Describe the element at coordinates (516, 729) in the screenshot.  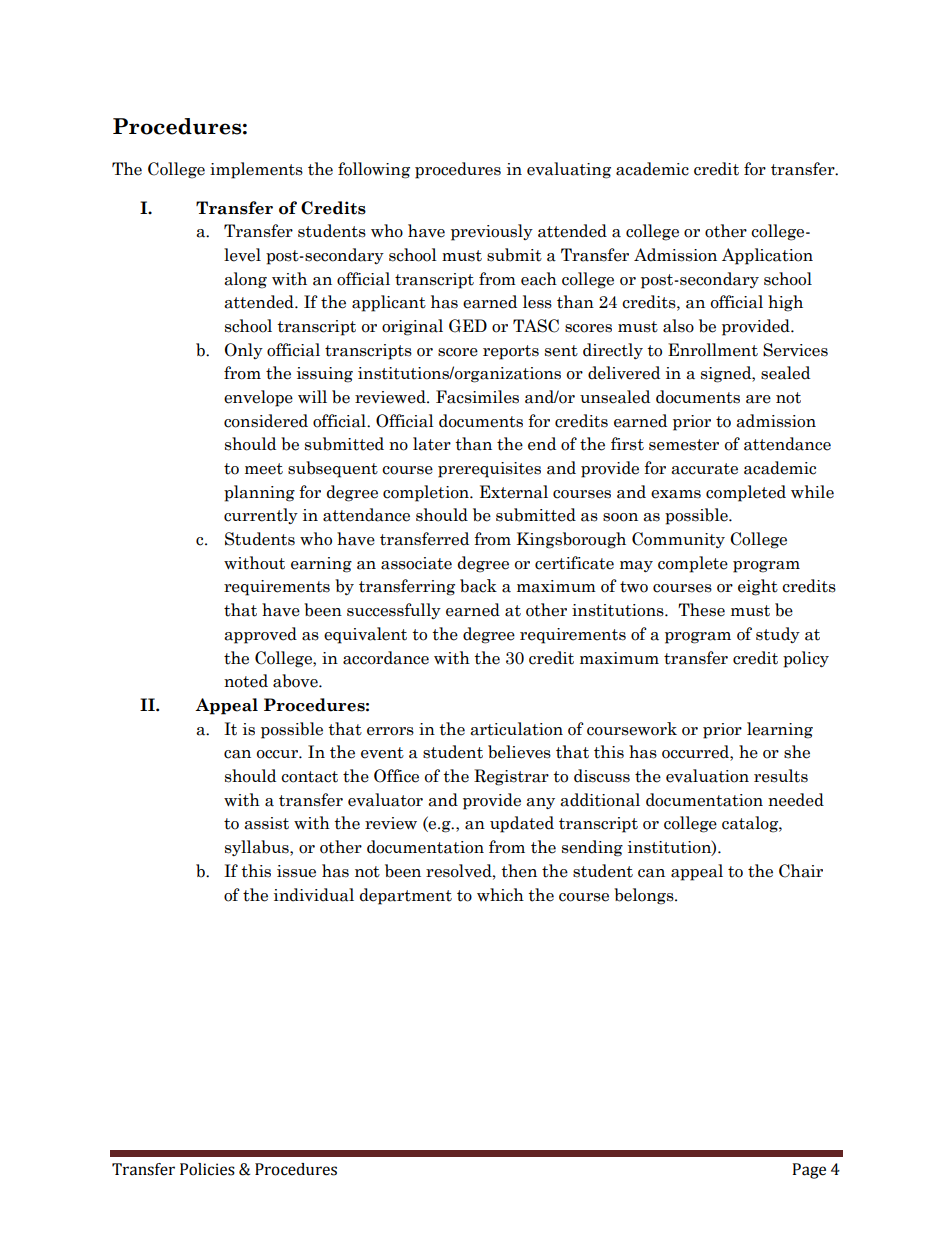
I see `articulation` at that location.
